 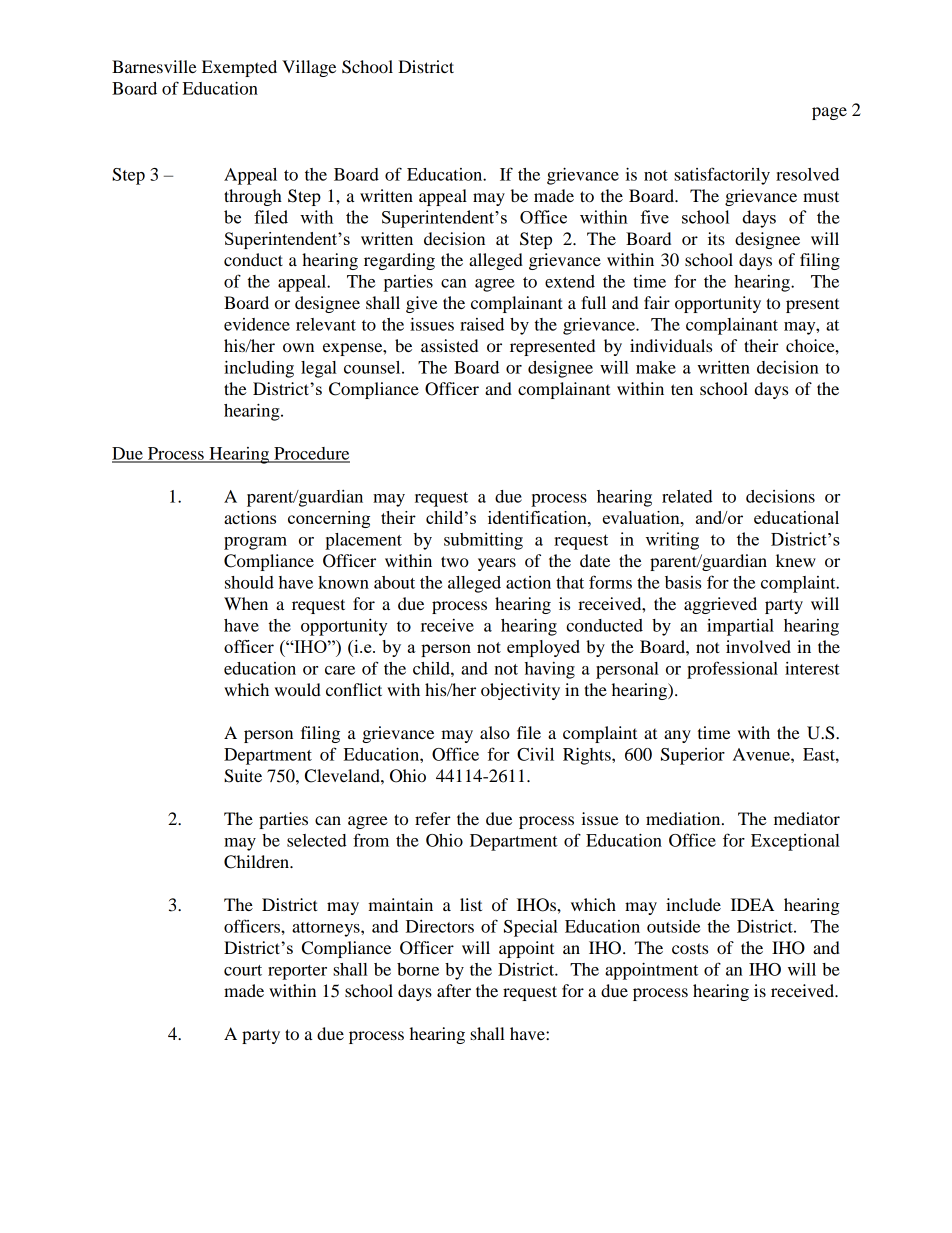 What do you see at coordinates (796, 560) in the page?
I see `knew` at bounding box center [796, 560].
